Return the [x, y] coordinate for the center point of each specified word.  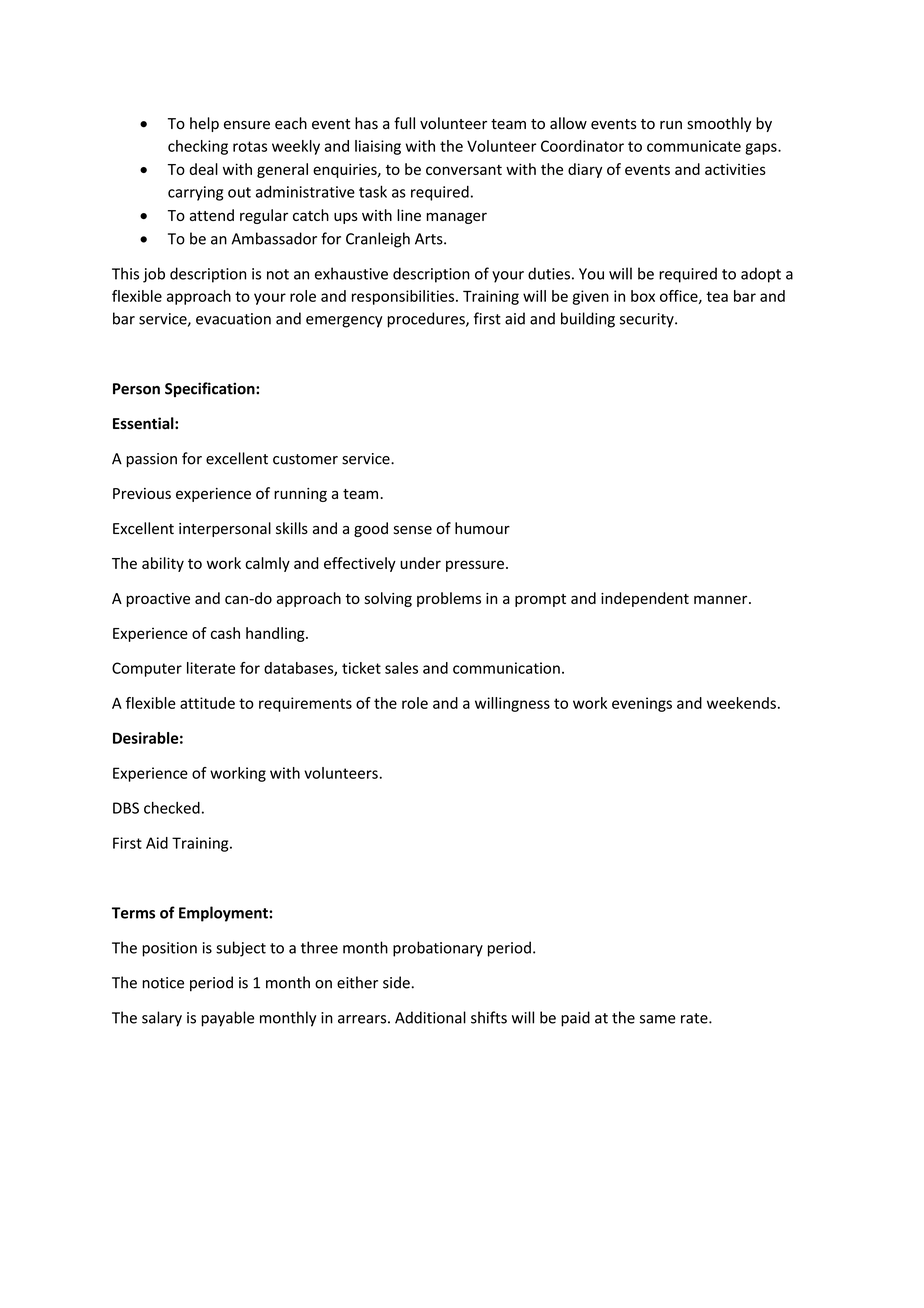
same [658, 1019]
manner [722, 599]
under [420, 563]
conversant [464, 170]
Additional [430, 1017]
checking [198, 147]
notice [163, 983]
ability [163, 564]
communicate [694, 146]
